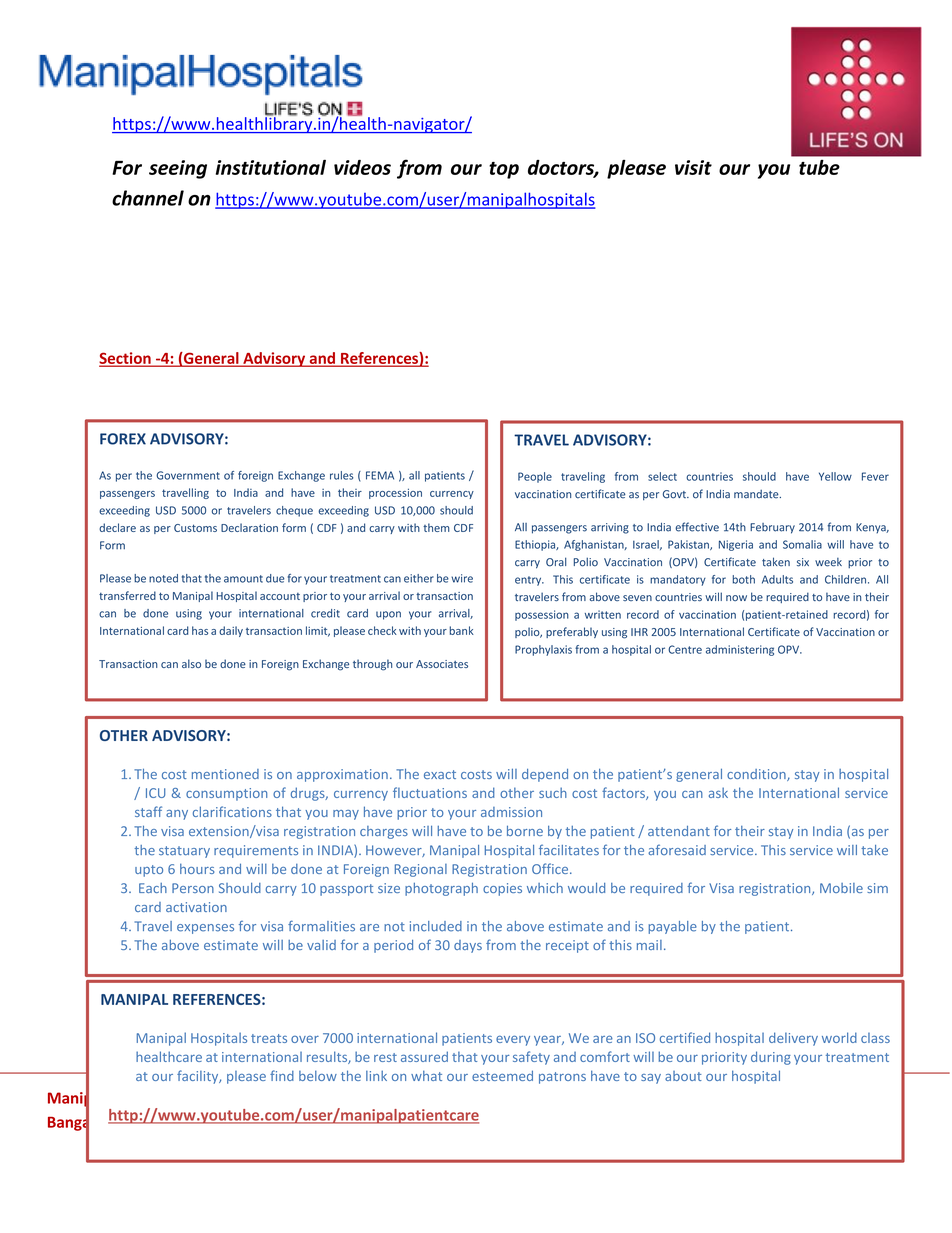  What do you see at coordinates (535, 477) in the screenshot?
I see `People` at bounding box center [535, 477].
